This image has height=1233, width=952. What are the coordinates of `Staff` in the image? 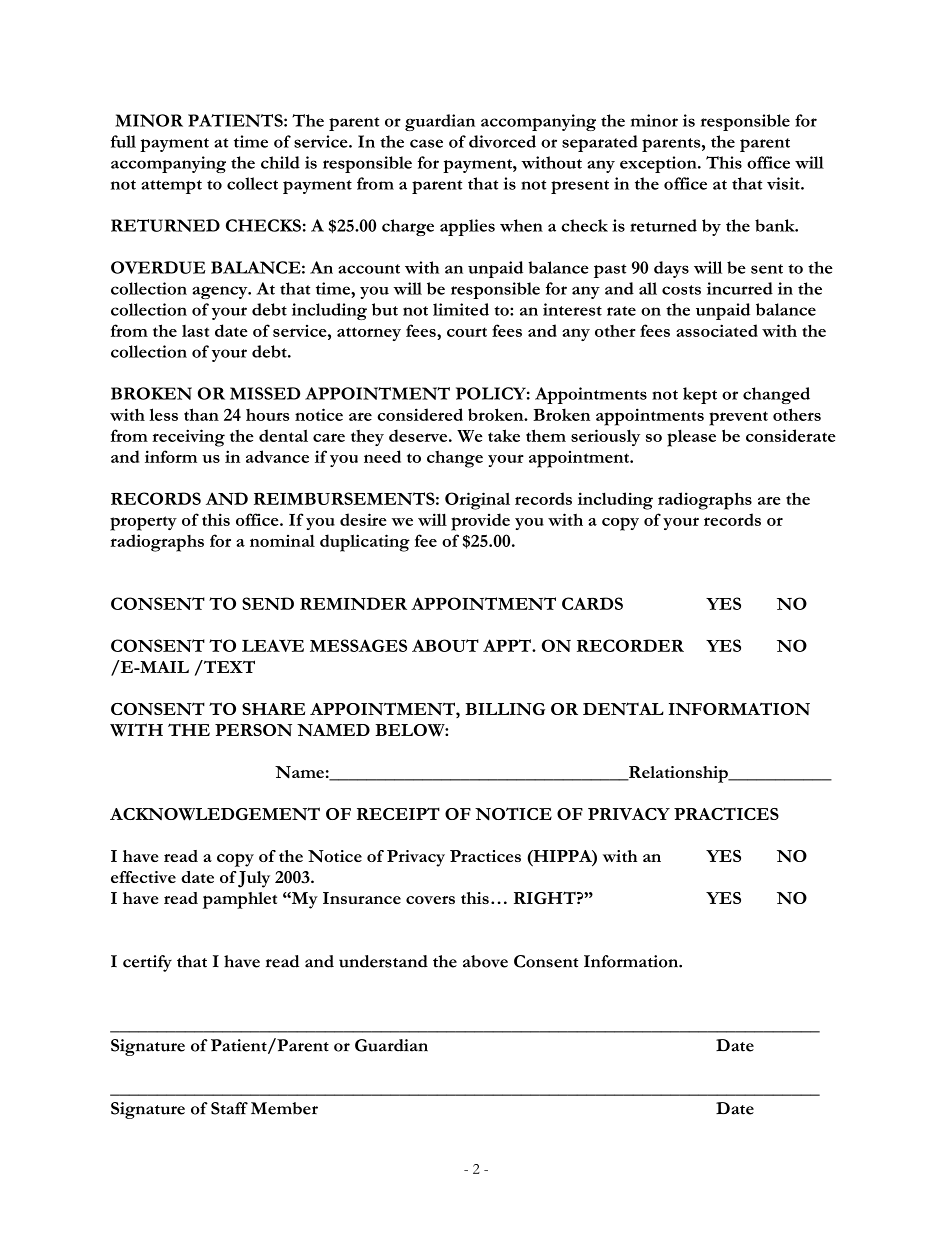 It's located at (229, 1108).
